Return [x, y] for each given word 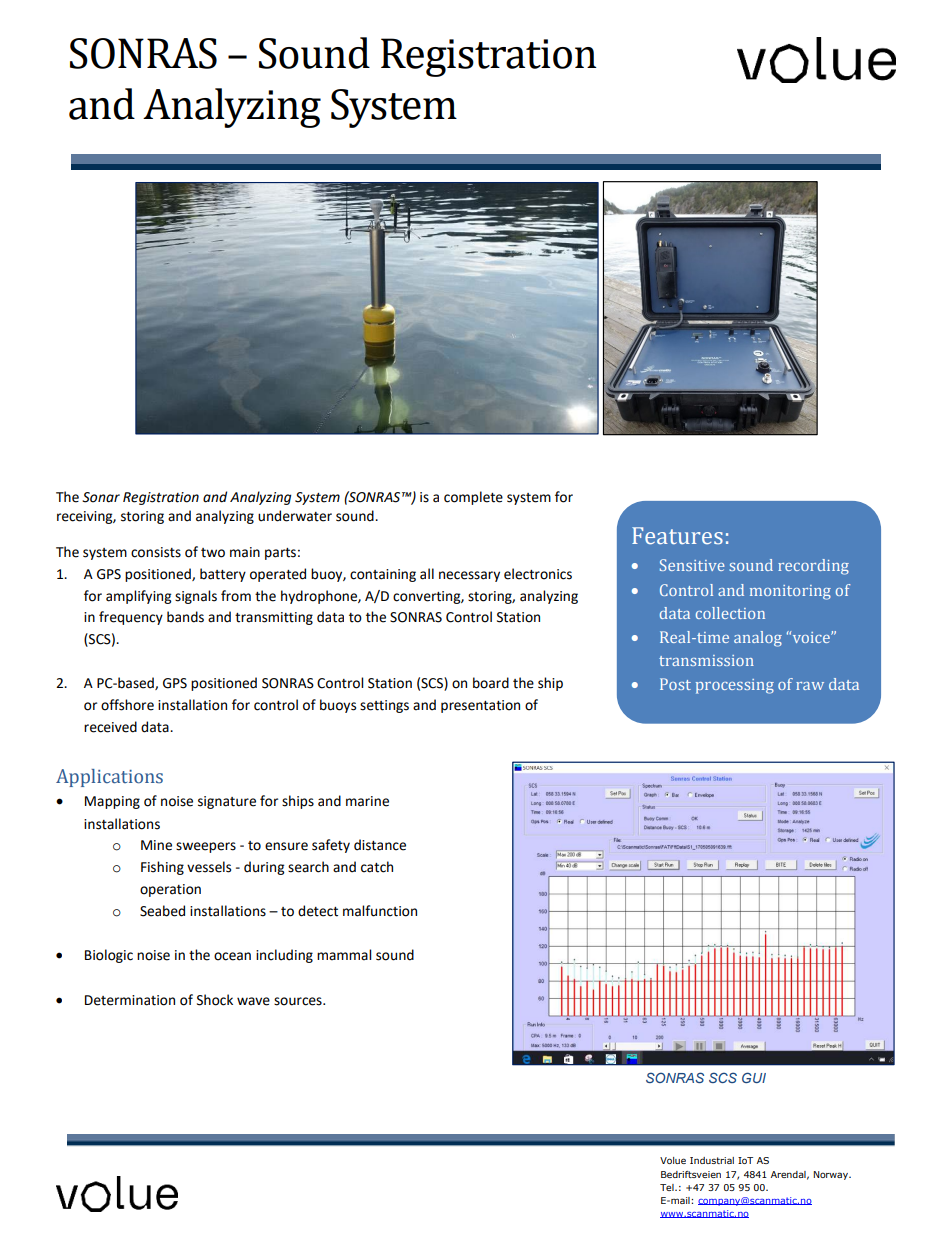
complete [473, 498]
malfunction [380, 911]
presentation [480, 706]
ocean [232, 956]
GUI [754, 1077]
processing [735, 686]
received [110, 727]
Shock [215, 1000]
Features [677, 536]
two [213, 553]
